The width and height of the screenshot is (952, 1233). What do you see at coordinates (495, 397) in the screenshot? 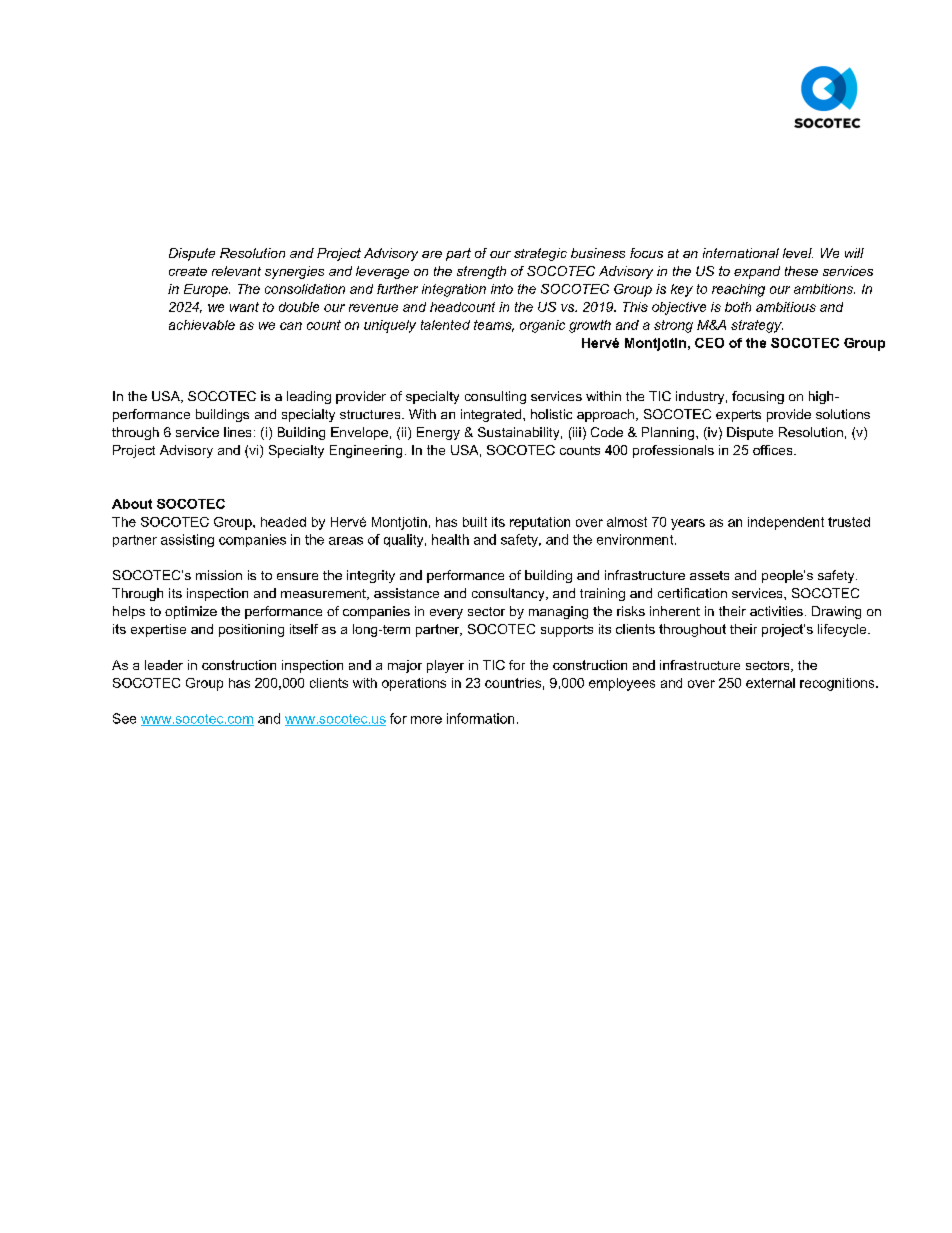
I see `consulting` at bounding box center [495, 397].
